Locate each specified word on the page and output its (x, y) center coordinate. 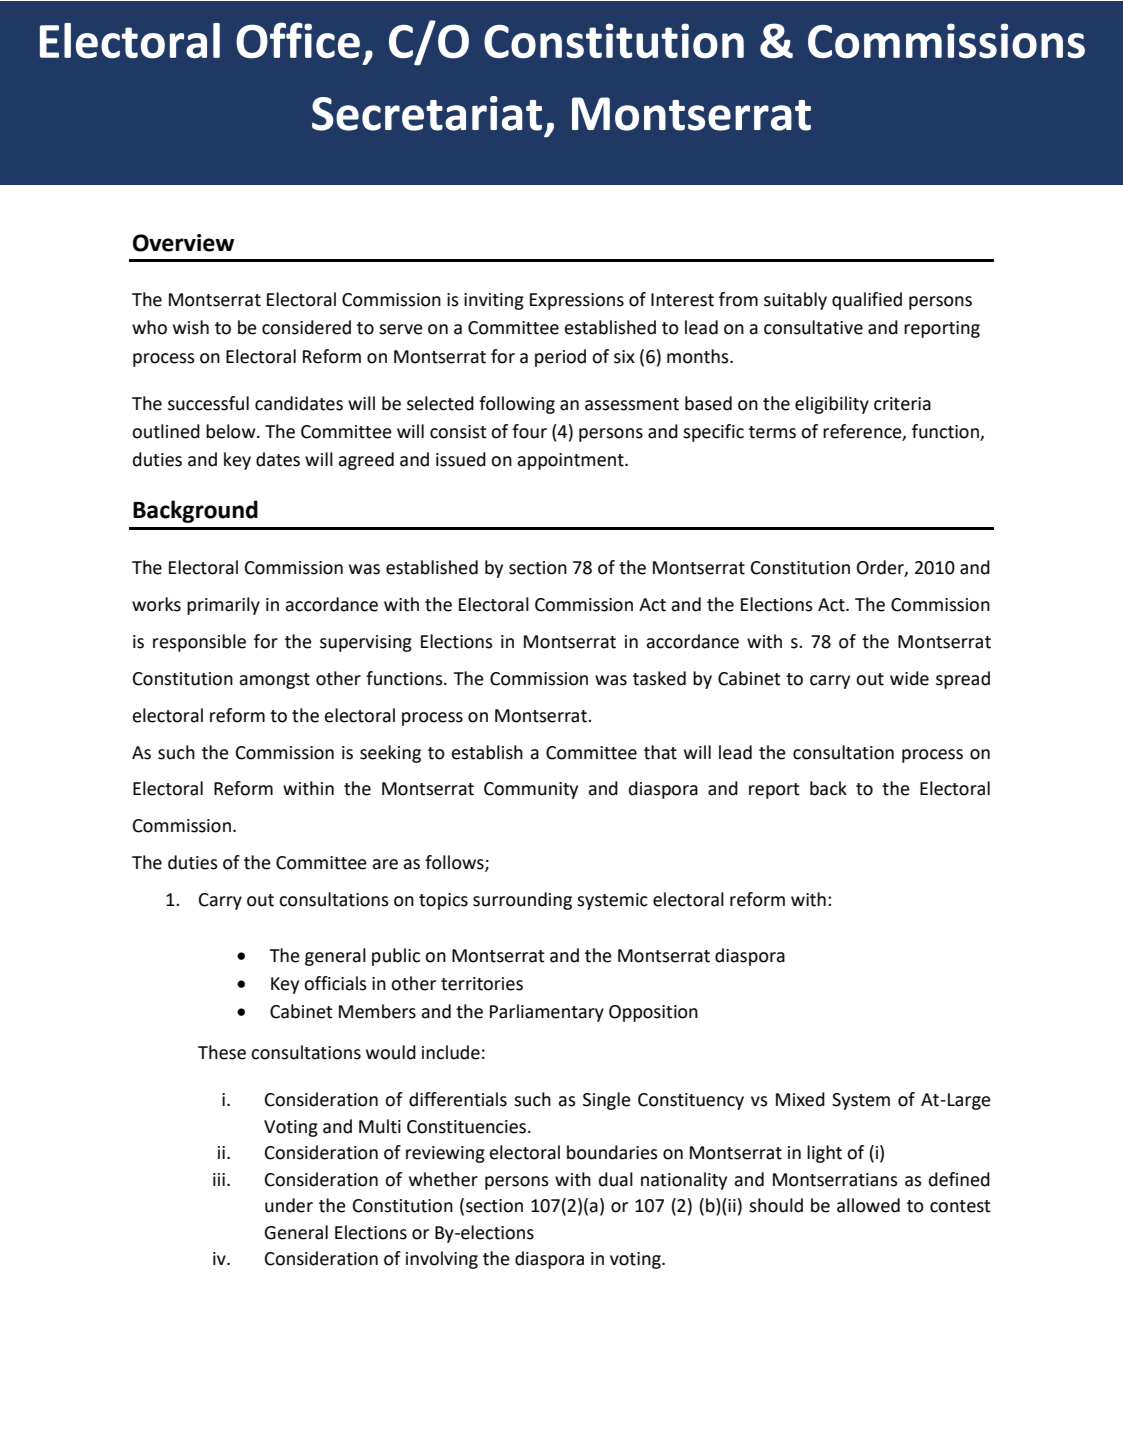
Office (298, 40)
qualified (867, 301)
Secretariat (427, 113)
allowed (868, 1205)
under (289, 1205)
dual (616, 1179)
